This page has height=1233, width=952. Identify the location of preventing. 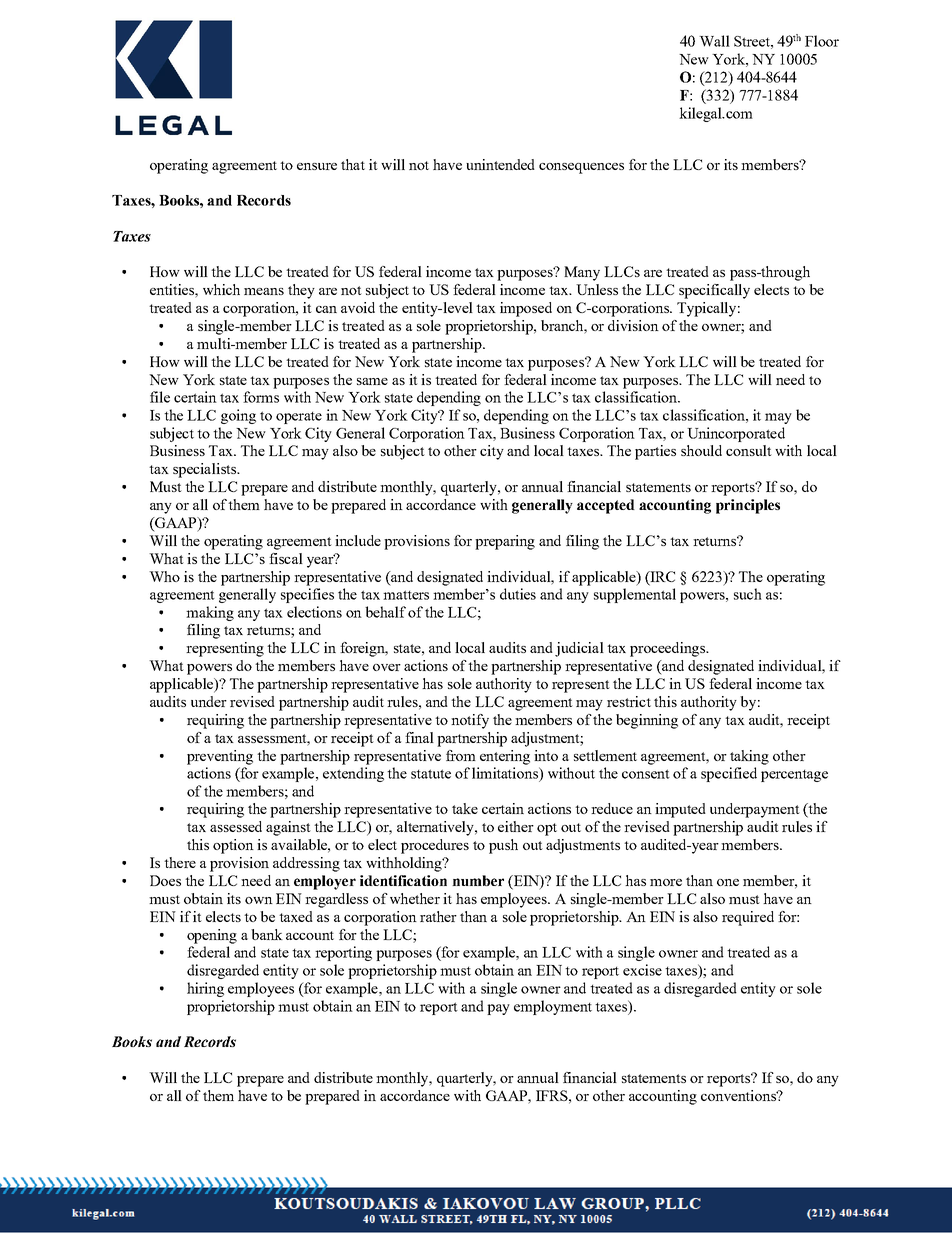
(220, 757).
